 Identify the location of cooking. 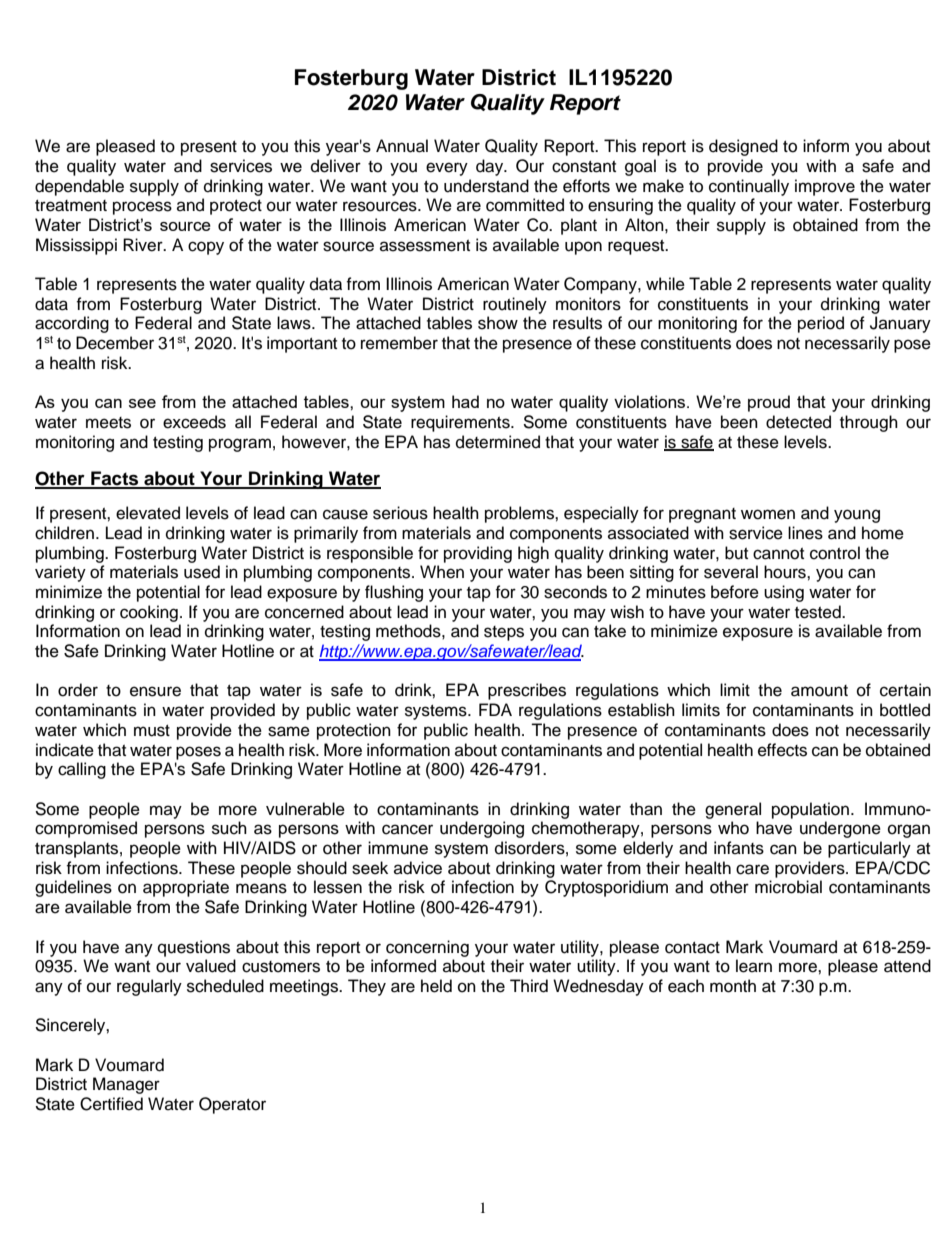
(149, 613).
